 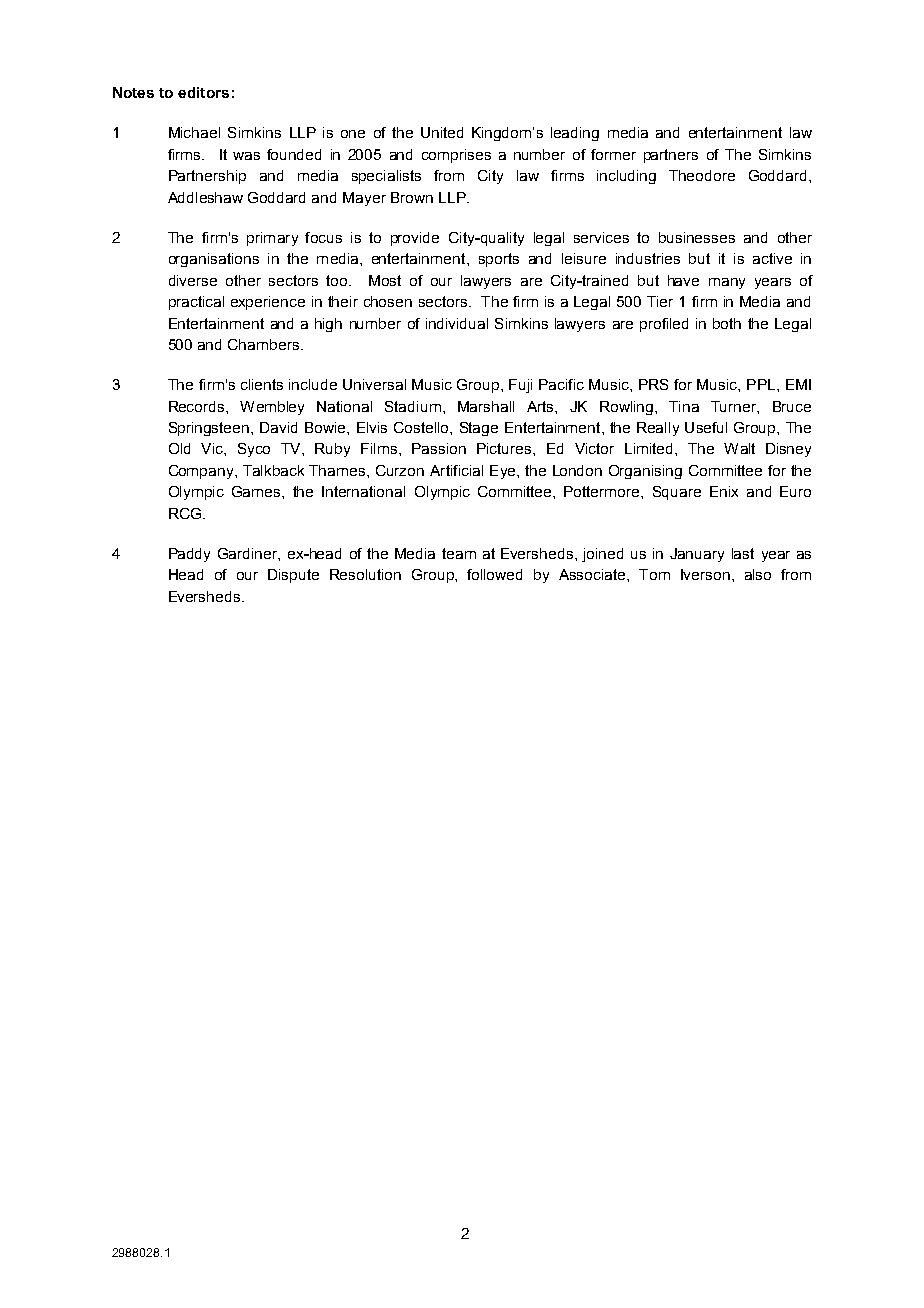 I want to click on United, so click(x=442, y=132).
